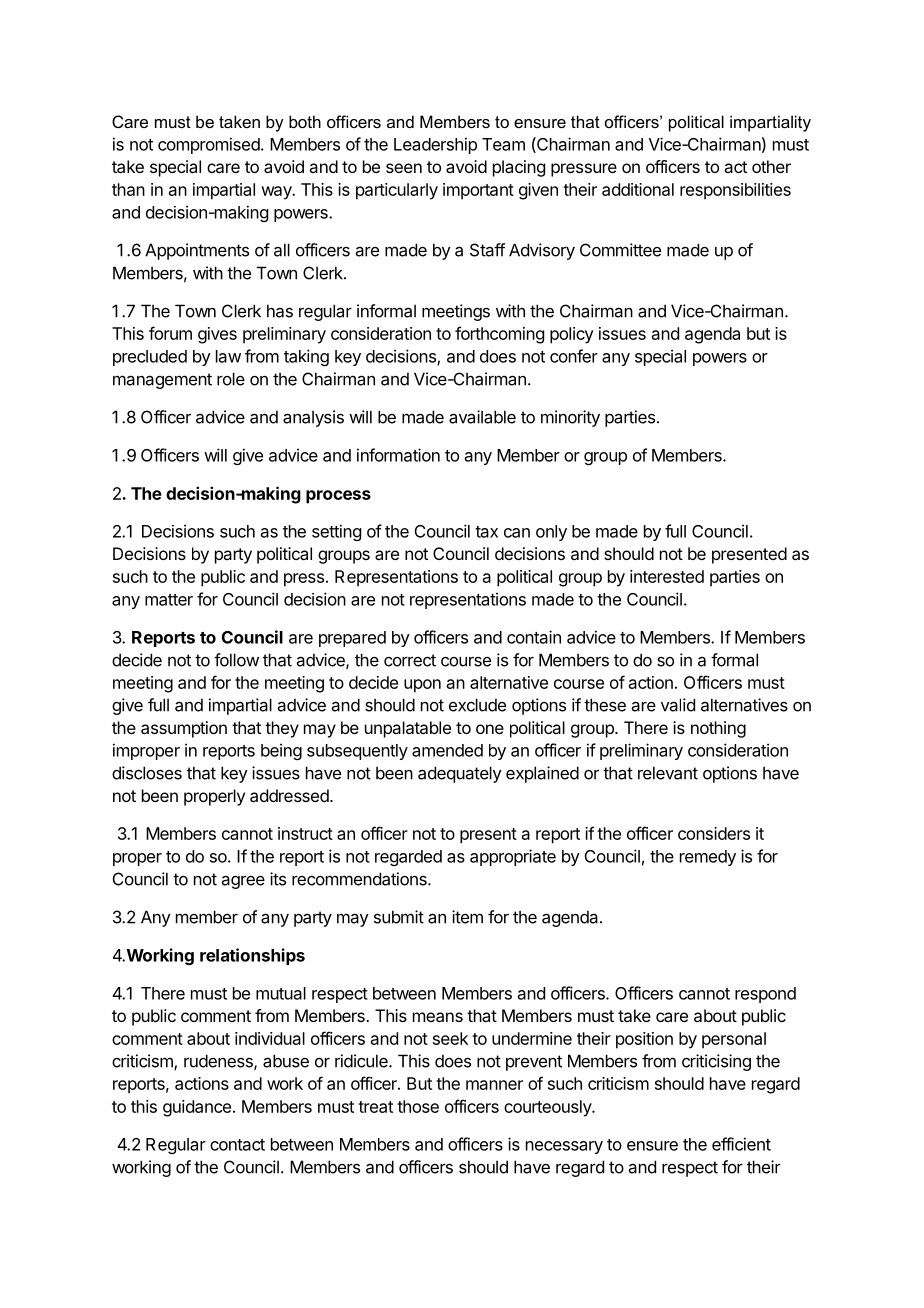 This screenshot has height=1308, width=924. Describe the element at coordinates (435, 145) in the screenshot. I see `Leadership` at that location.
